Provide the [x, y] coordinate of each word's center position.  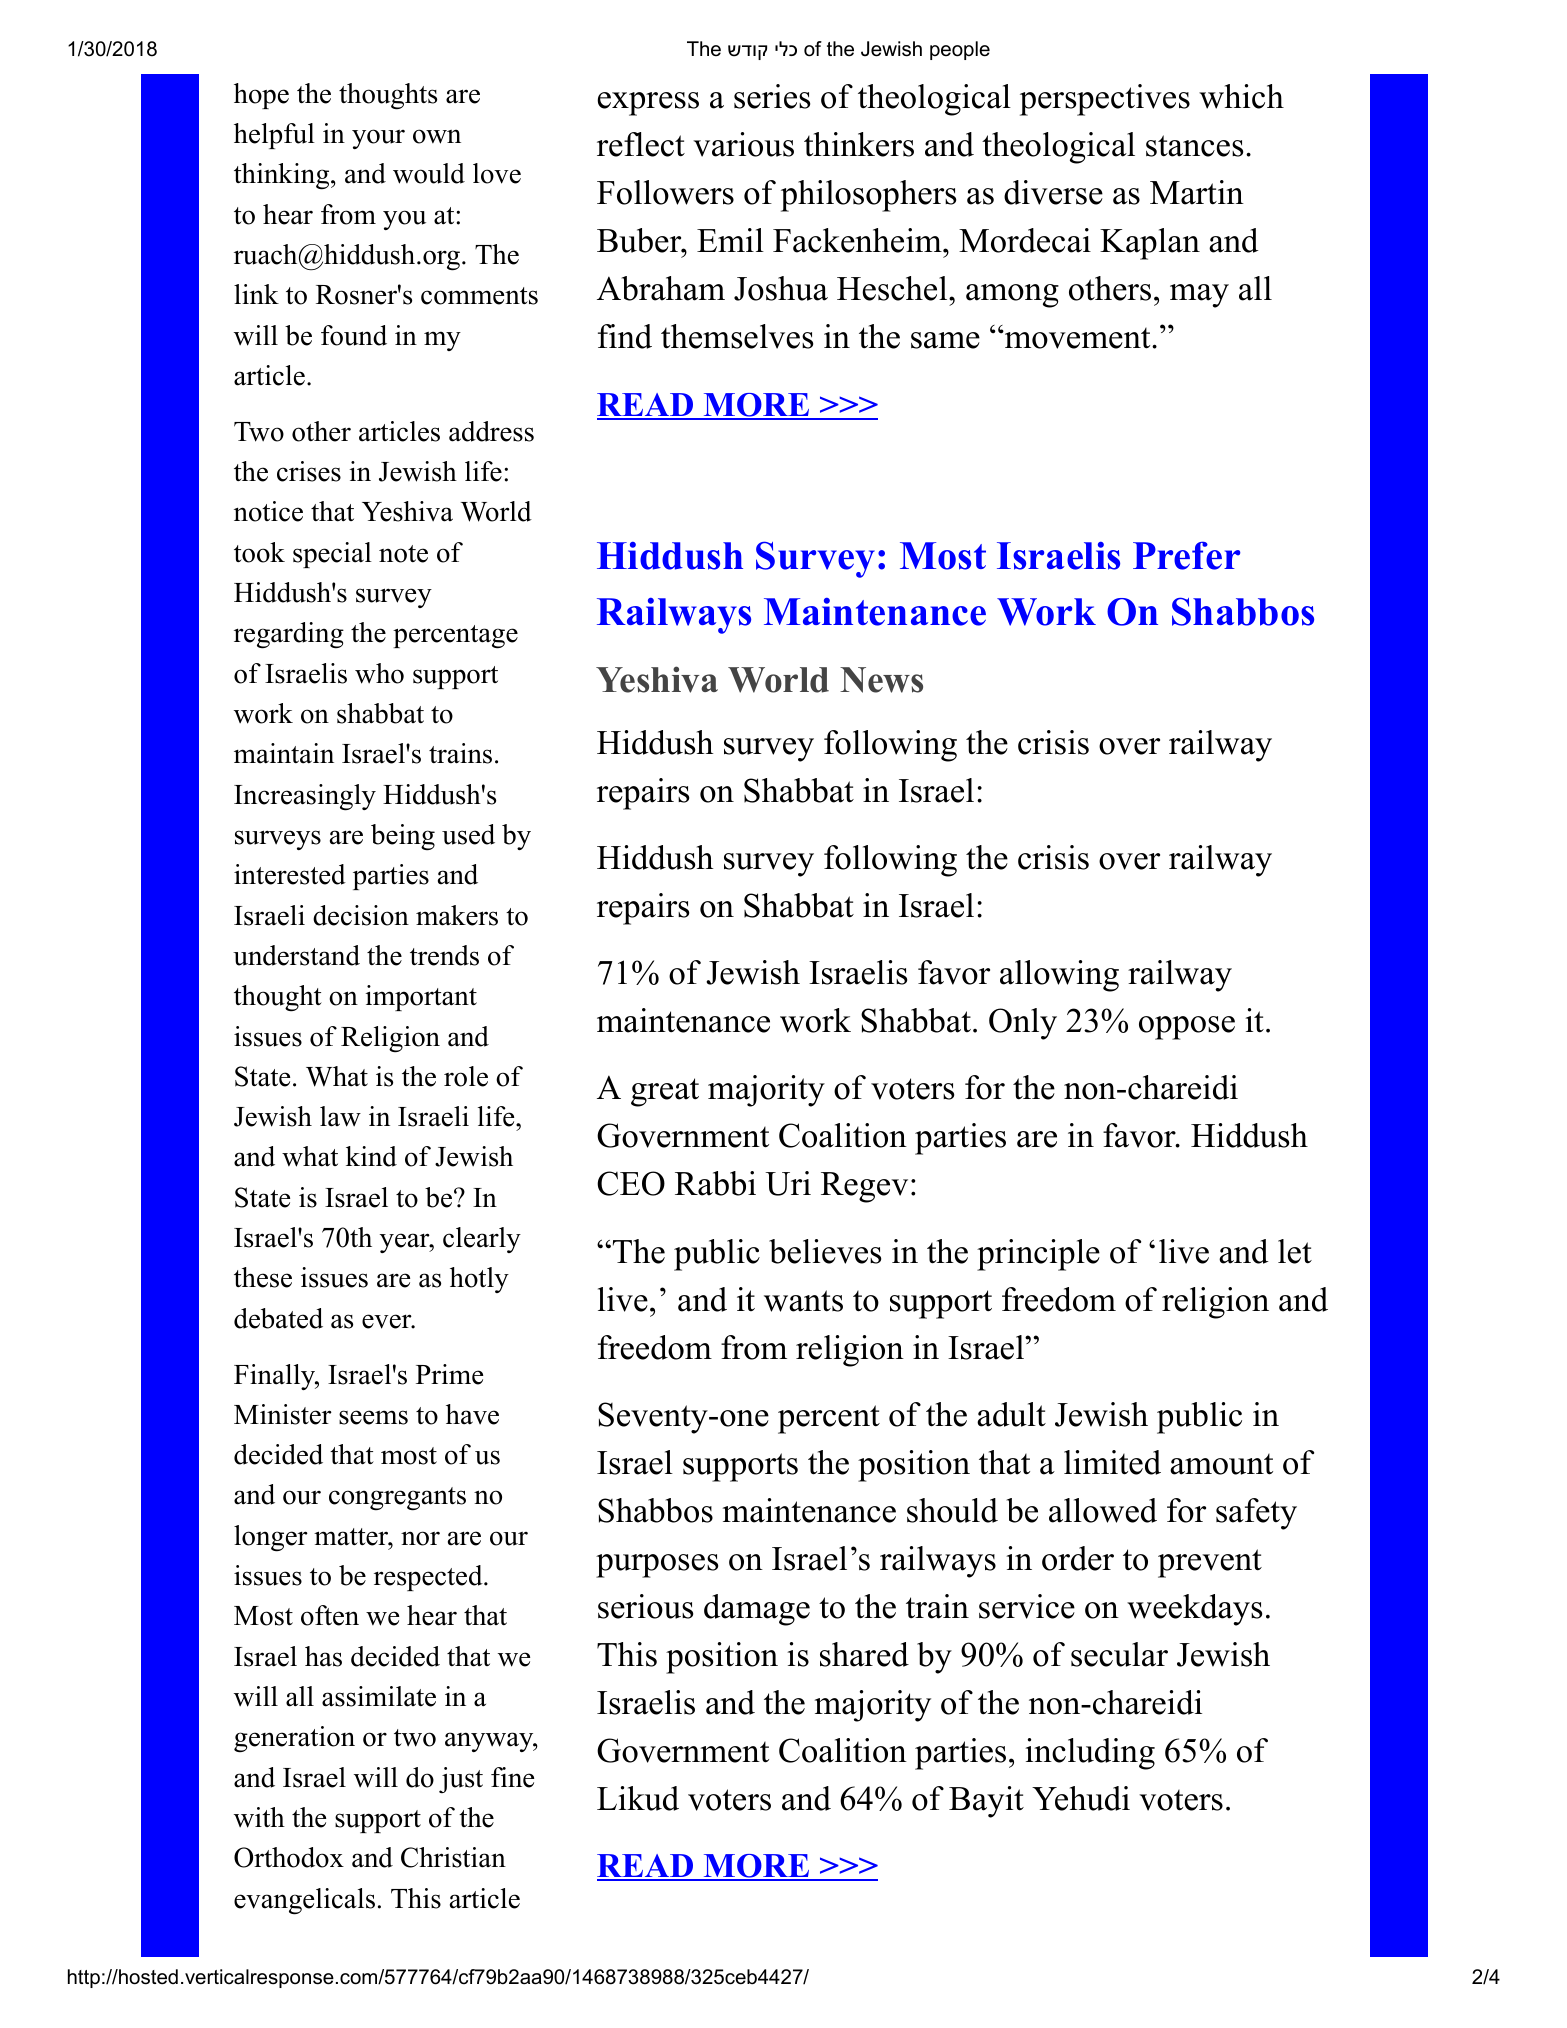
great [665, 1092]
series [772, 96]
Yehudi [1081, 1798]
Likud [638, 1798]
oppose [1187, 1028]
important [421, 998]
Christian [453, 1857]
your [378, 139]
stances [1194, 146]
